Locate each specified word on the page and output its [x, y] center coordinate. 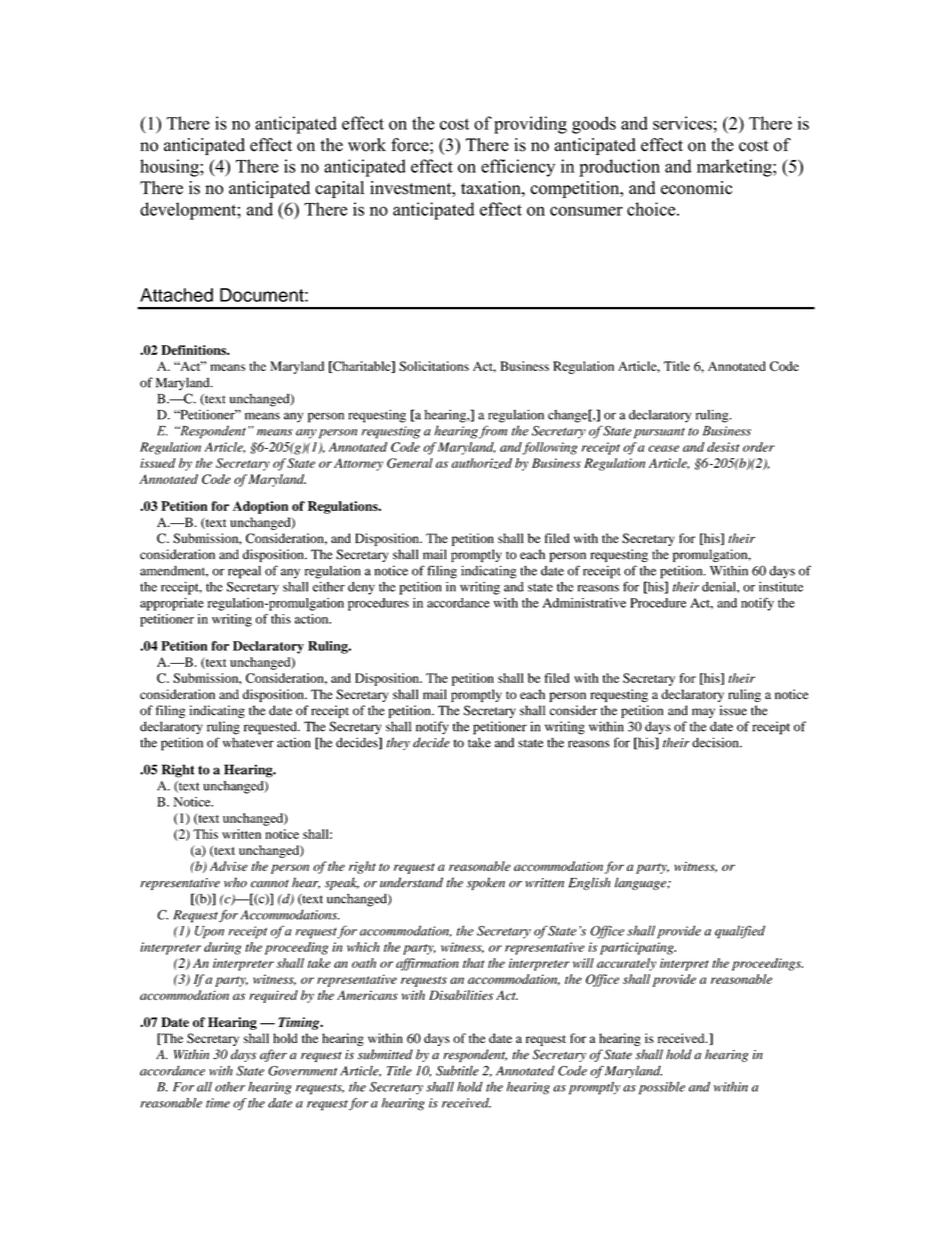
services [682, 123]
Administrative [584, 603]
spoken [486, 883]
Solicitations [434, 366]
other [230, 1087]
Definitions [194, 350]
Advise [229, 866]
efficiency [518, 168]
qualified [740, 932]
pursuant [659, 433]
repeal [244, 572]
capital [339, 189]
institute [781, 586]
